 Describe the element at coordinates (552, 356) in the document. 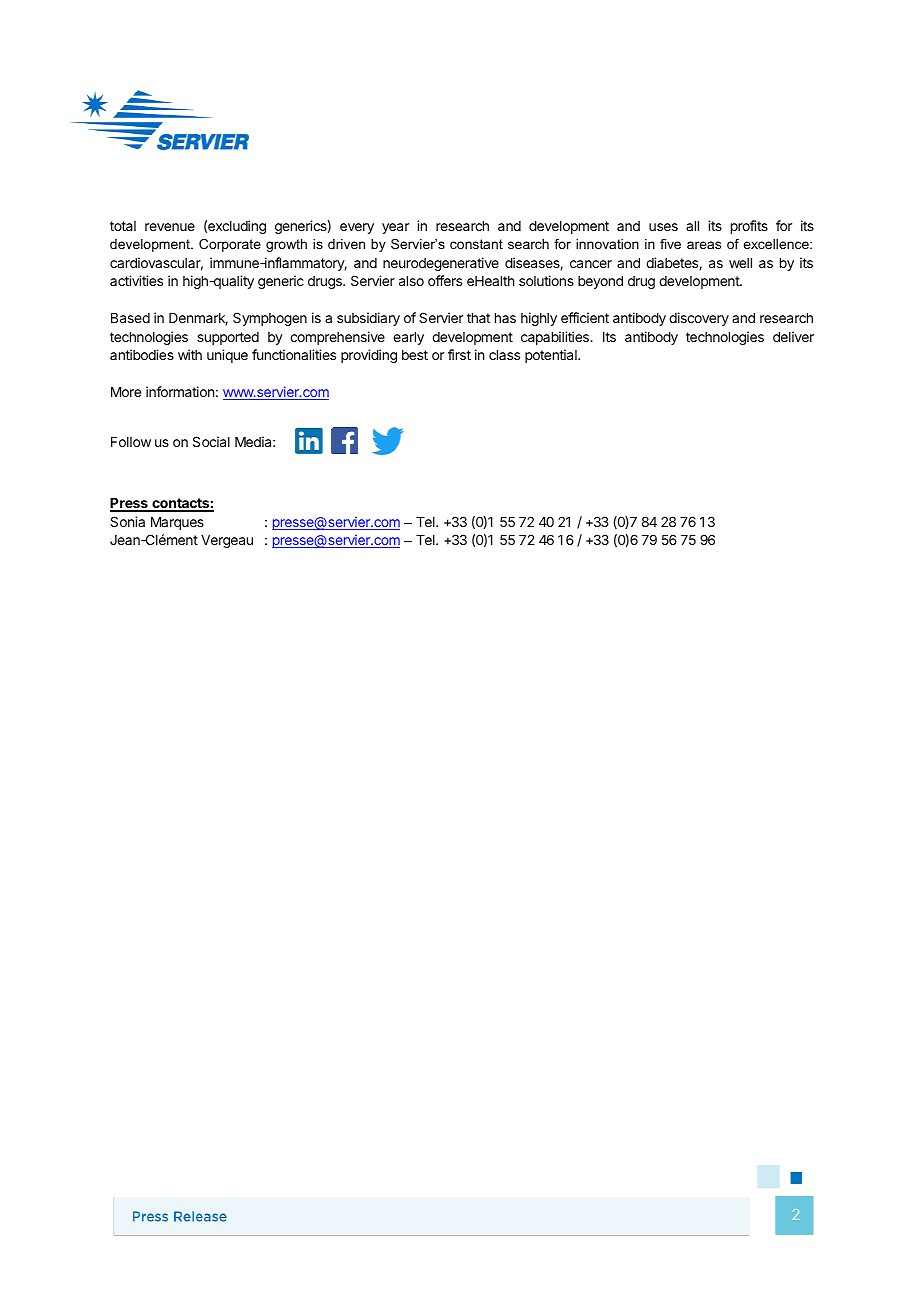

I see `potential` at that location.
